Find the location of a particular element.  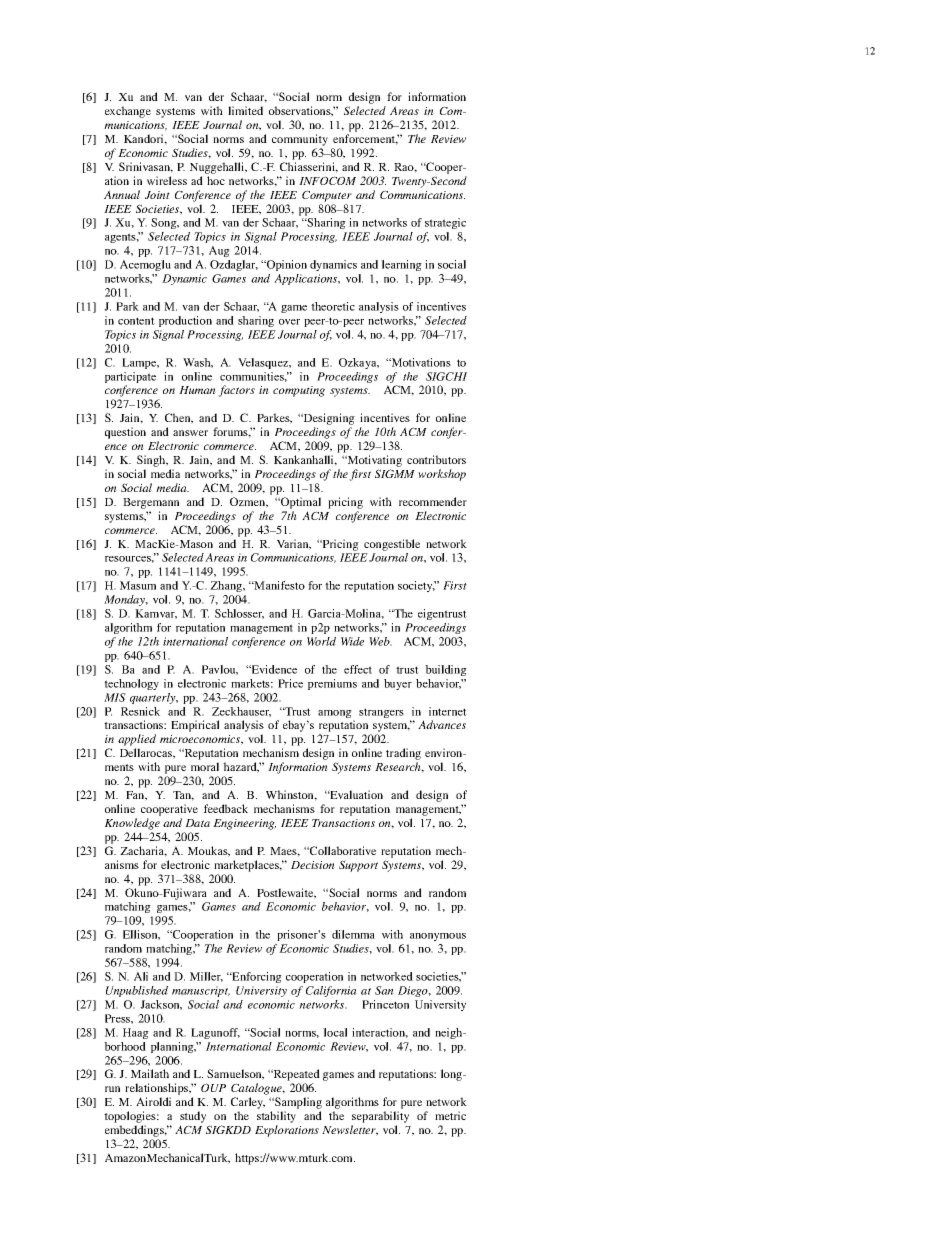

Singh is located at coordinates (152, 461).
